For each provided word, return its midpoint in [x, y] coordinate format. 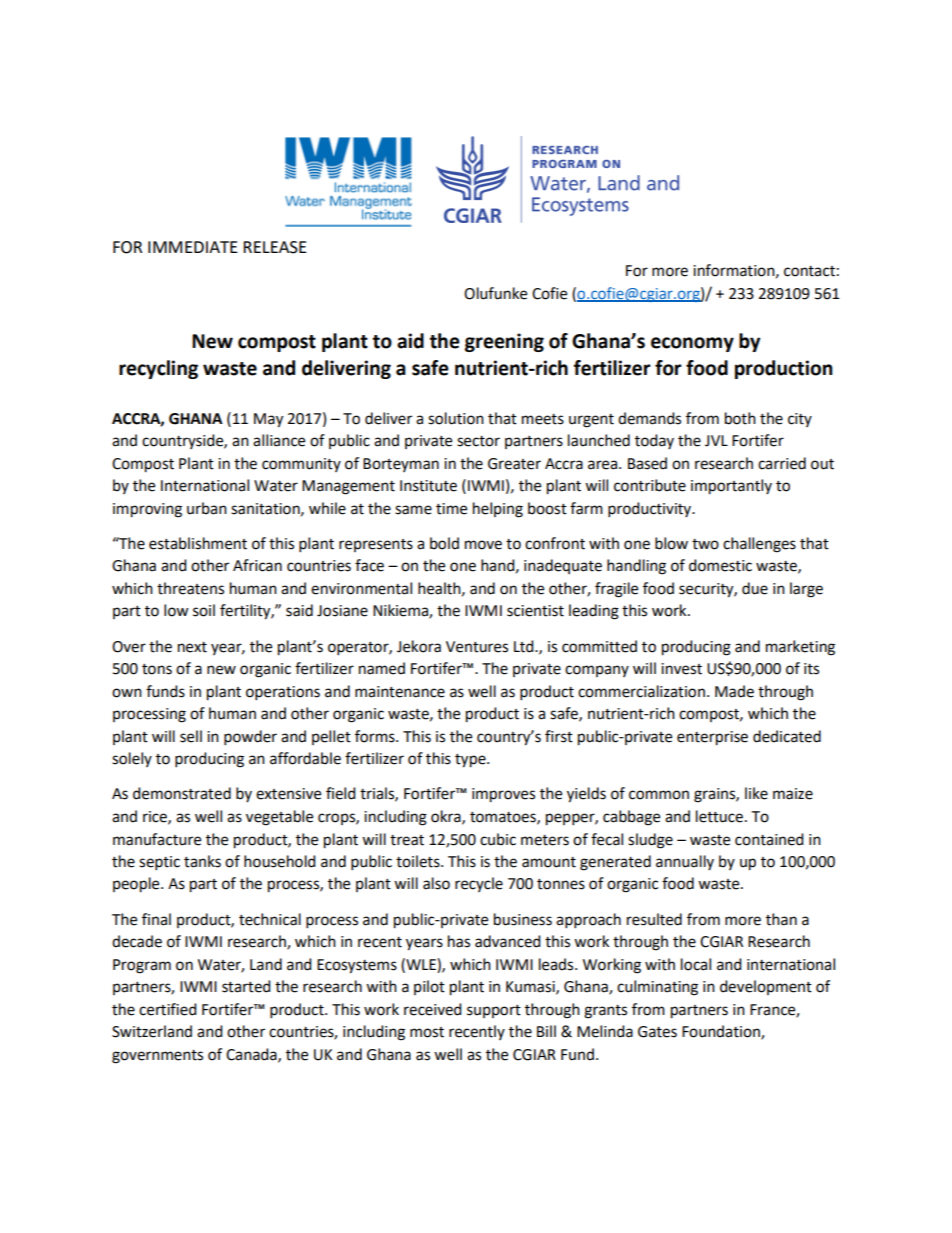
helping [498, 510]
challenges [759, 545]
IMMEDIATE [193, 247]
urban [207, 508]
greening [504, 342]
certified [168, 1009]
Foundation [722, 1032]
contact [809, 271]
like [756, 793]
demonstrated [182, 793]
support [494, 1011]
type [471, 761]
